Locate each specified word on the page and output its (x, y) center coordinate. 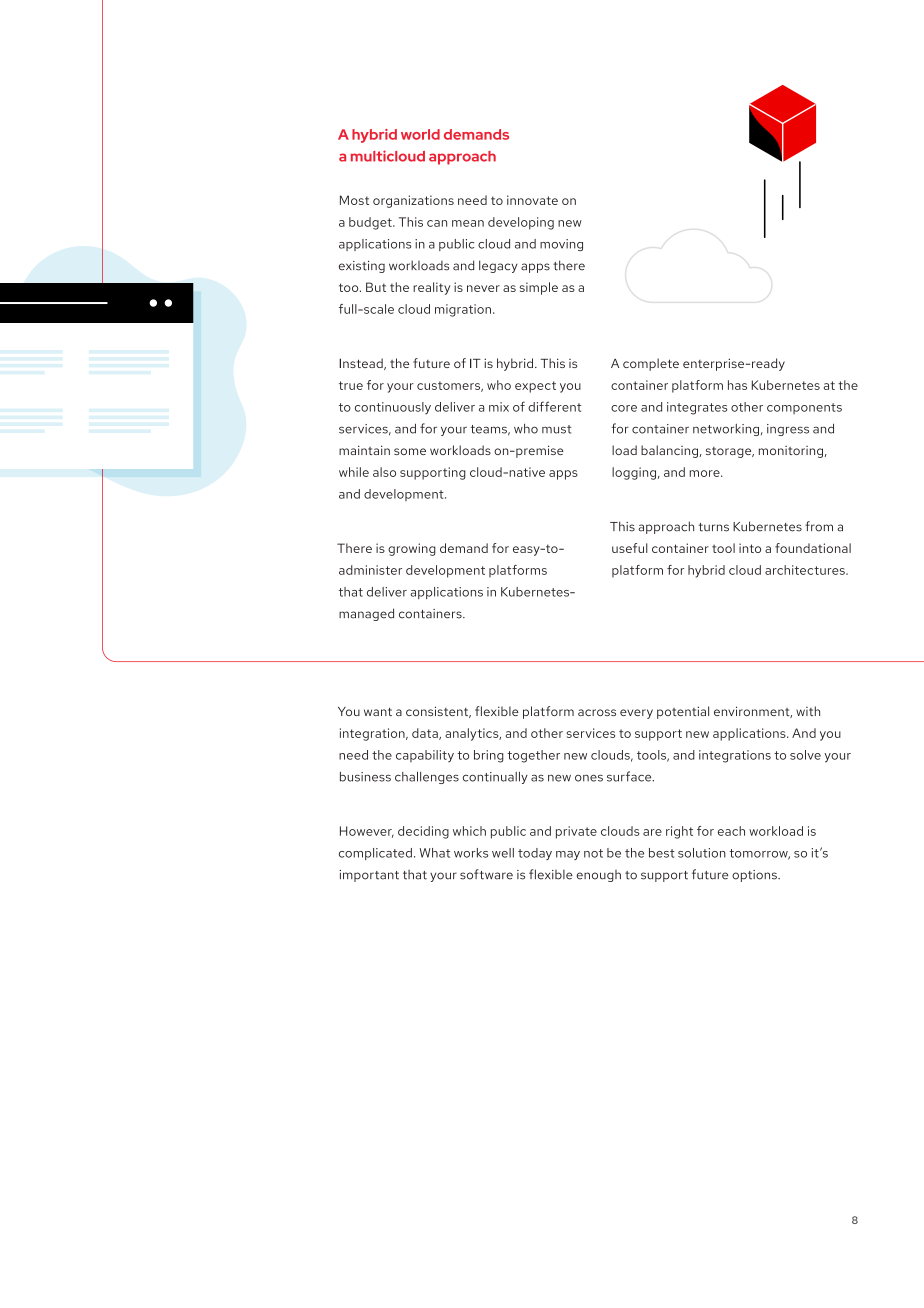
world (420, 134)
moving (561, 245)
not (593, 853)
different (555, 406)
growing (412, 549)
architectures (806, 570)
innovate (532, 200)
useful (630, 548)
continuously (393, 408)
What (435, 853)
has (737, 385)
